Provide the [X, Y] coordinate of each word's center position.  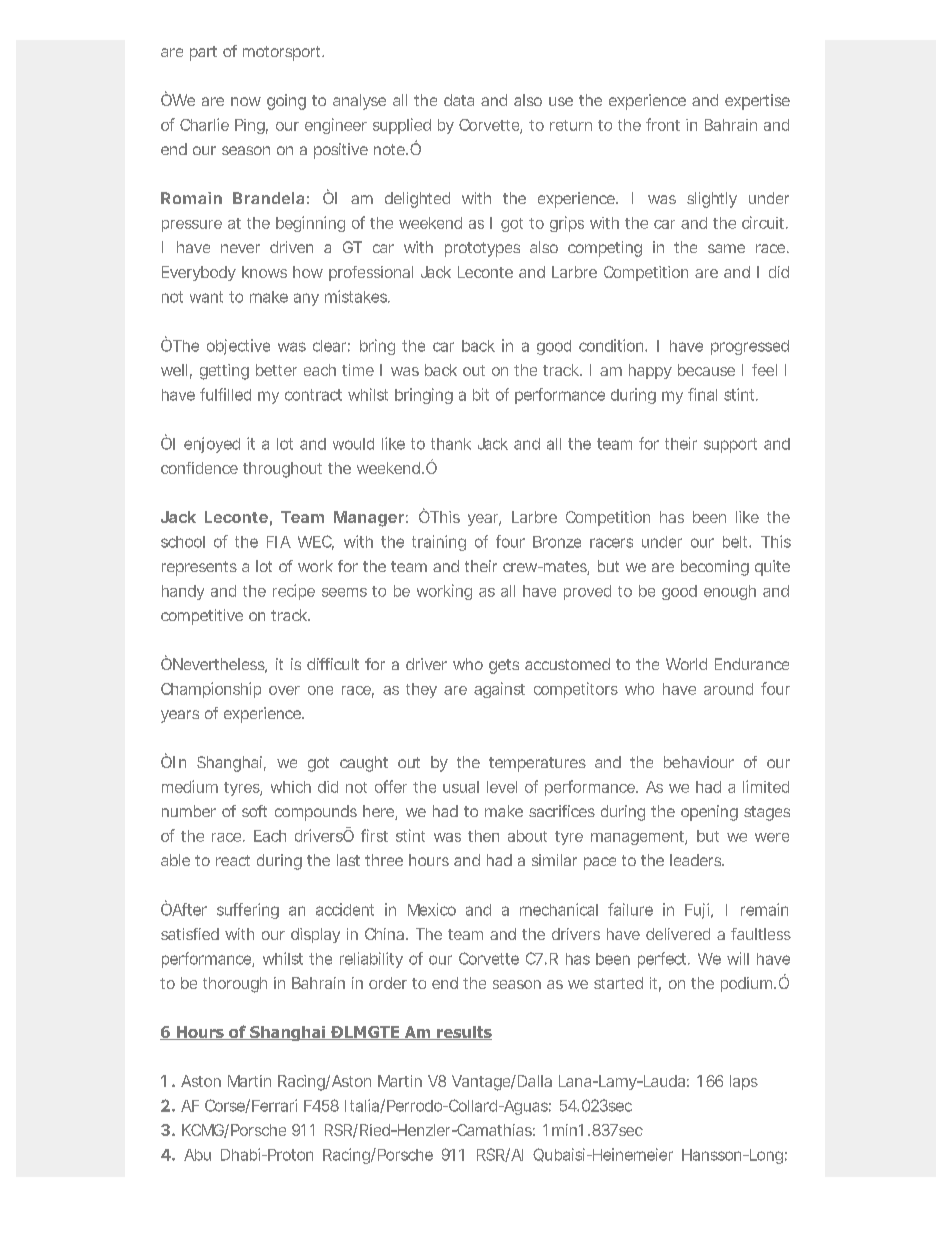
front [663, 124]
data [459, 100]
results [463, 1033]
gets [504, 666]
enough [730, 592]
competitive [202, 617]
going [286, 102]
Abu [197, 1155]
